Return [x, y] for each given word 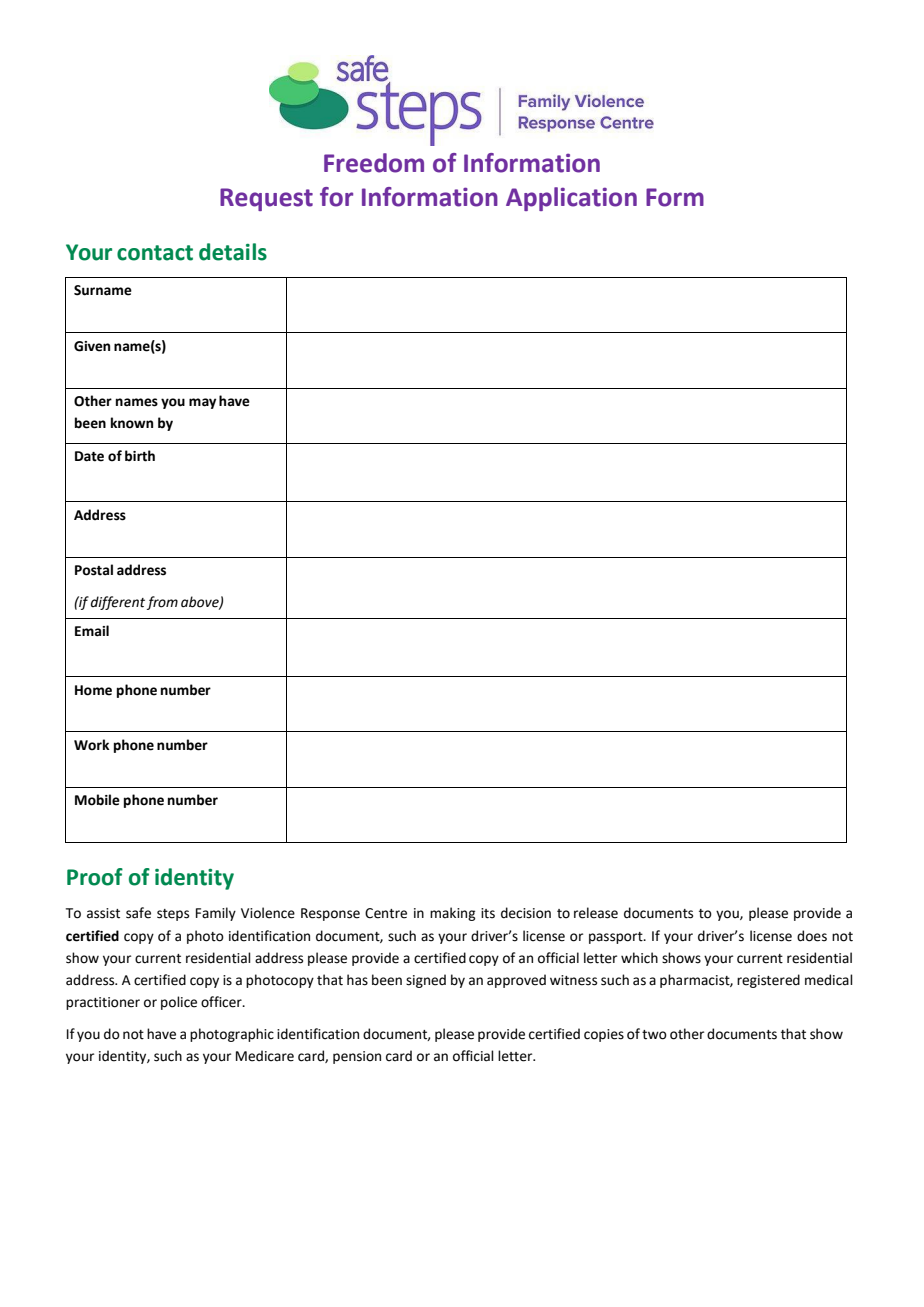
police [179, 1003]
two [654, 1035]
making [452, 914]
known [132, 423]
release [596, 913]
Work [92, 745]
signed [426, 981]
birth [140, 456]
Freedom [374, 163]
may [202, 403]
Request [266, 199]
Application [571, 199]
